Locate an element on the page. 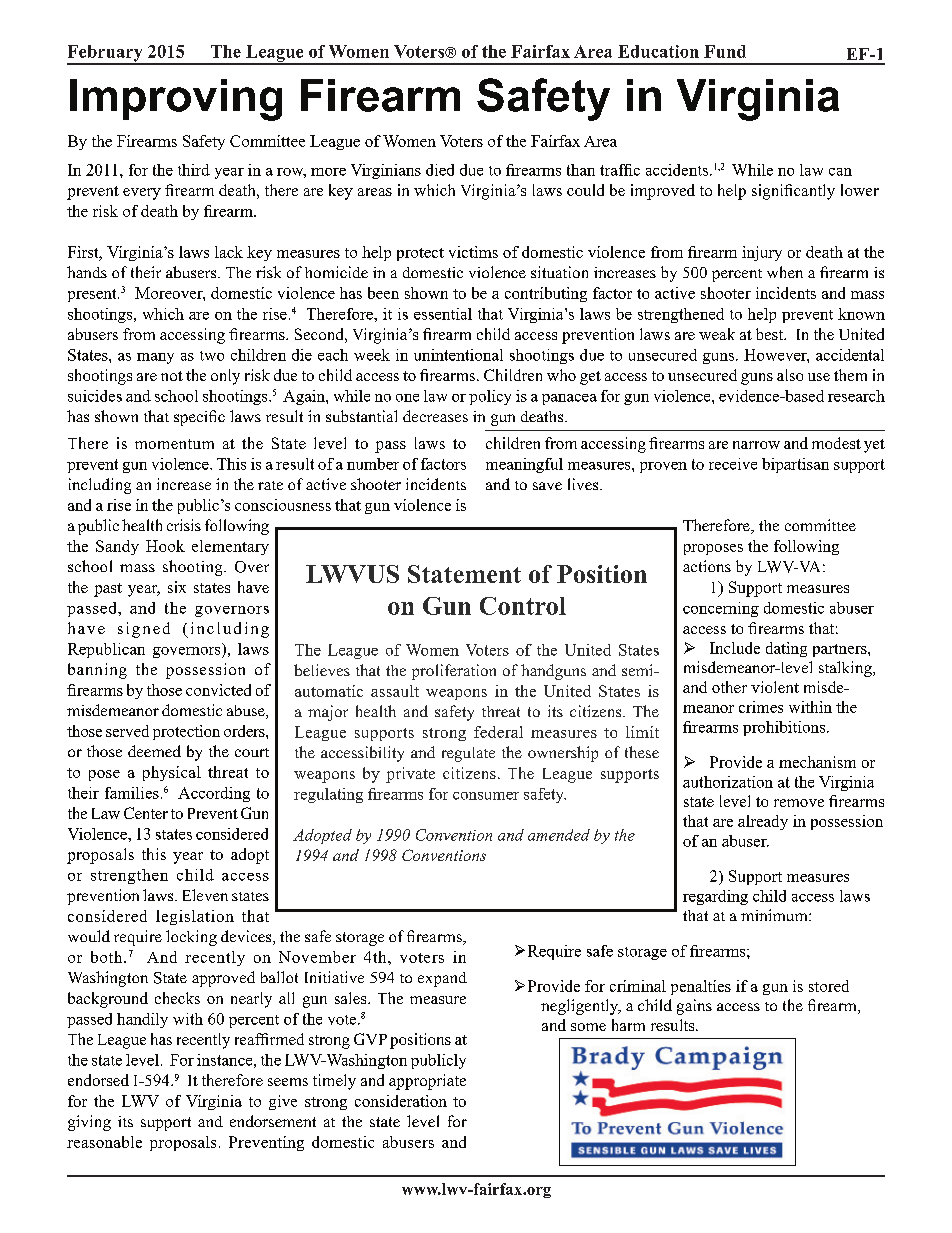 This image has width=952, height=1233. died is located at coordinates (440, 170).
